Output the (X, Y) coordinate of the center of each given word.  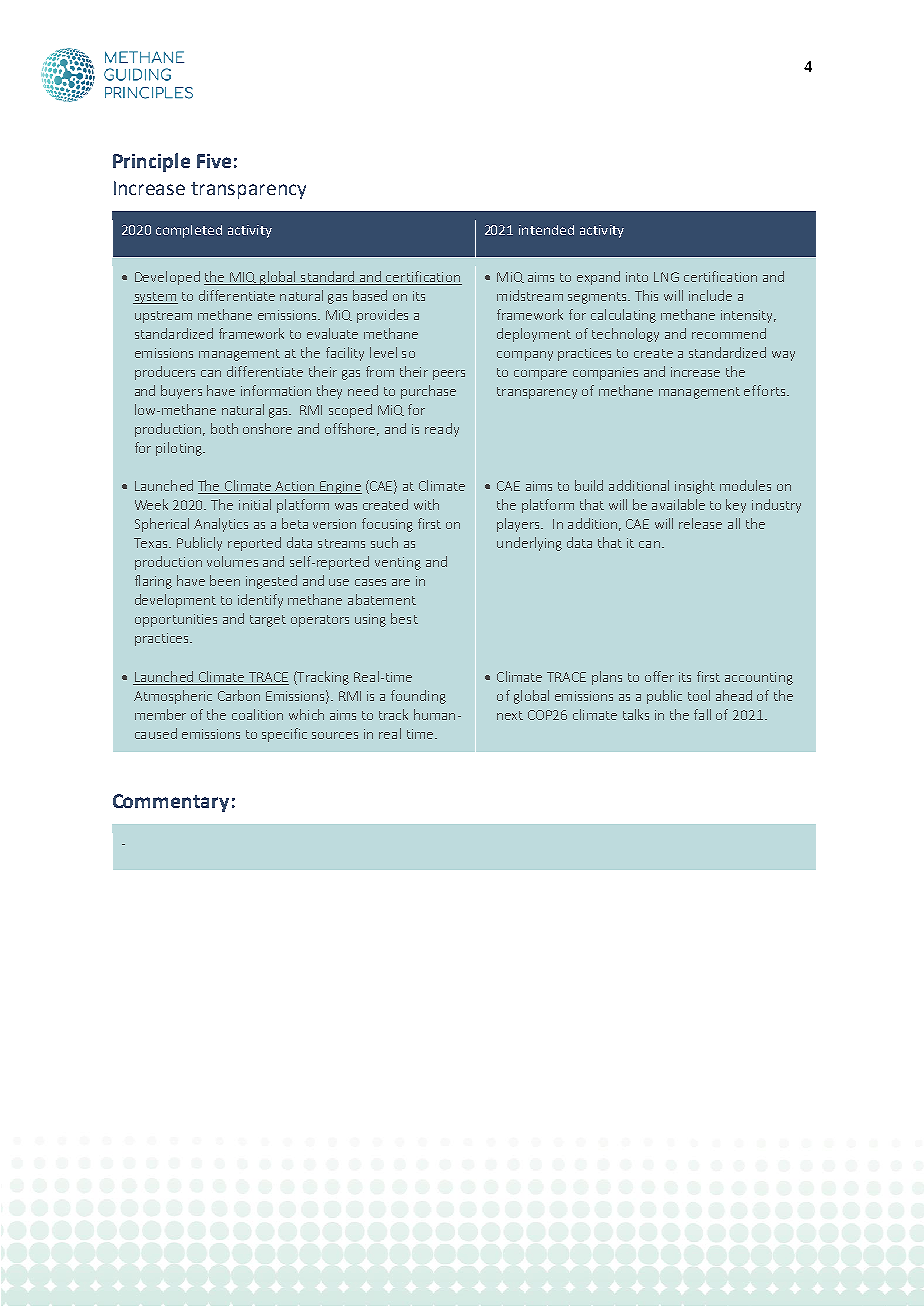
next (510, 715)
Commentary (171, 803)
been (225, 580)
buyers (181, 392)
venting (398, 563)
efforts (764, 390)
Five (214, 161)
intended (546, 230)
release (700, 523)
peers (449, 375)
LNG (666, 277)
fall (702, 714)
